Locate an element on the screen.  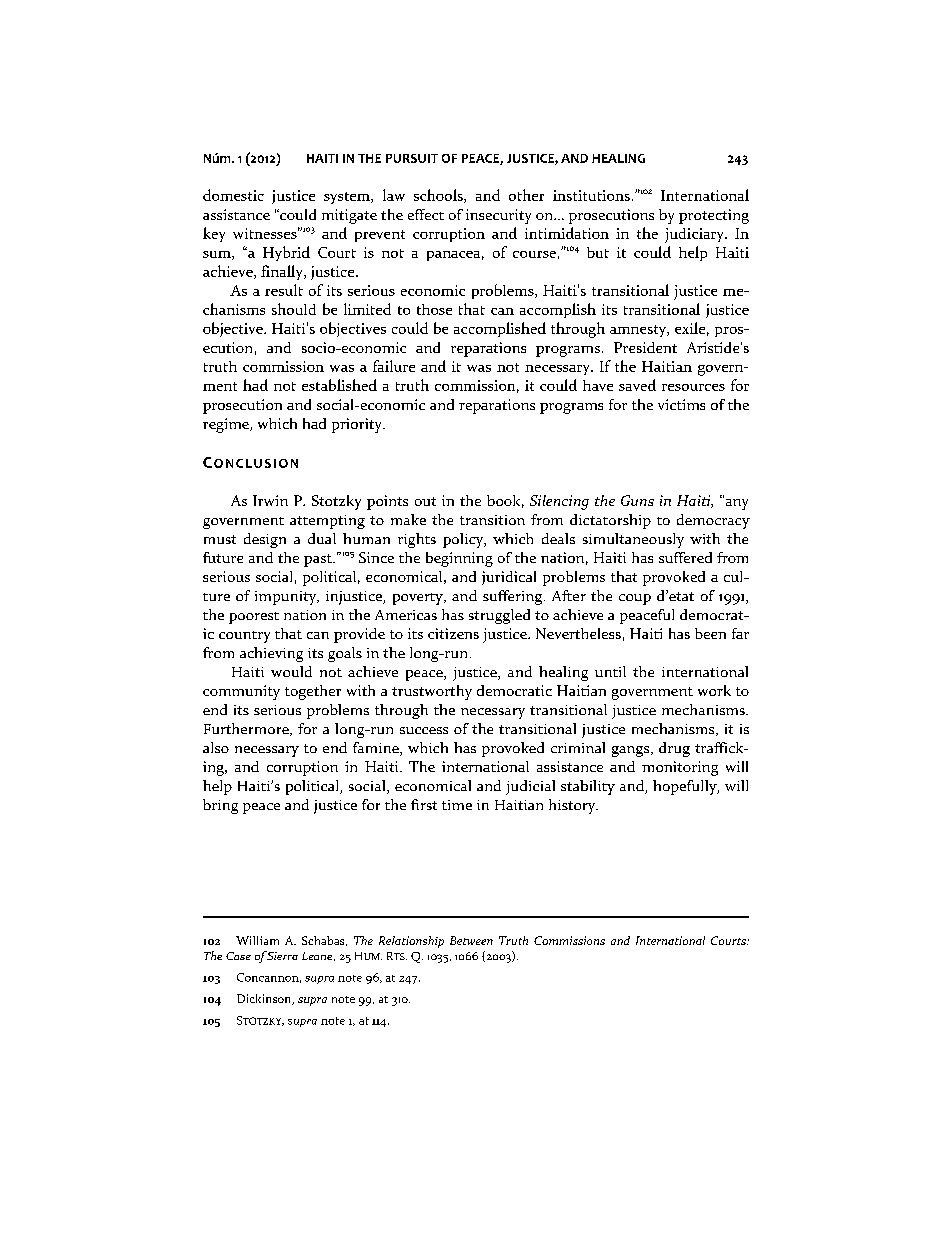
impunity is located at coordinates (287, 598).
